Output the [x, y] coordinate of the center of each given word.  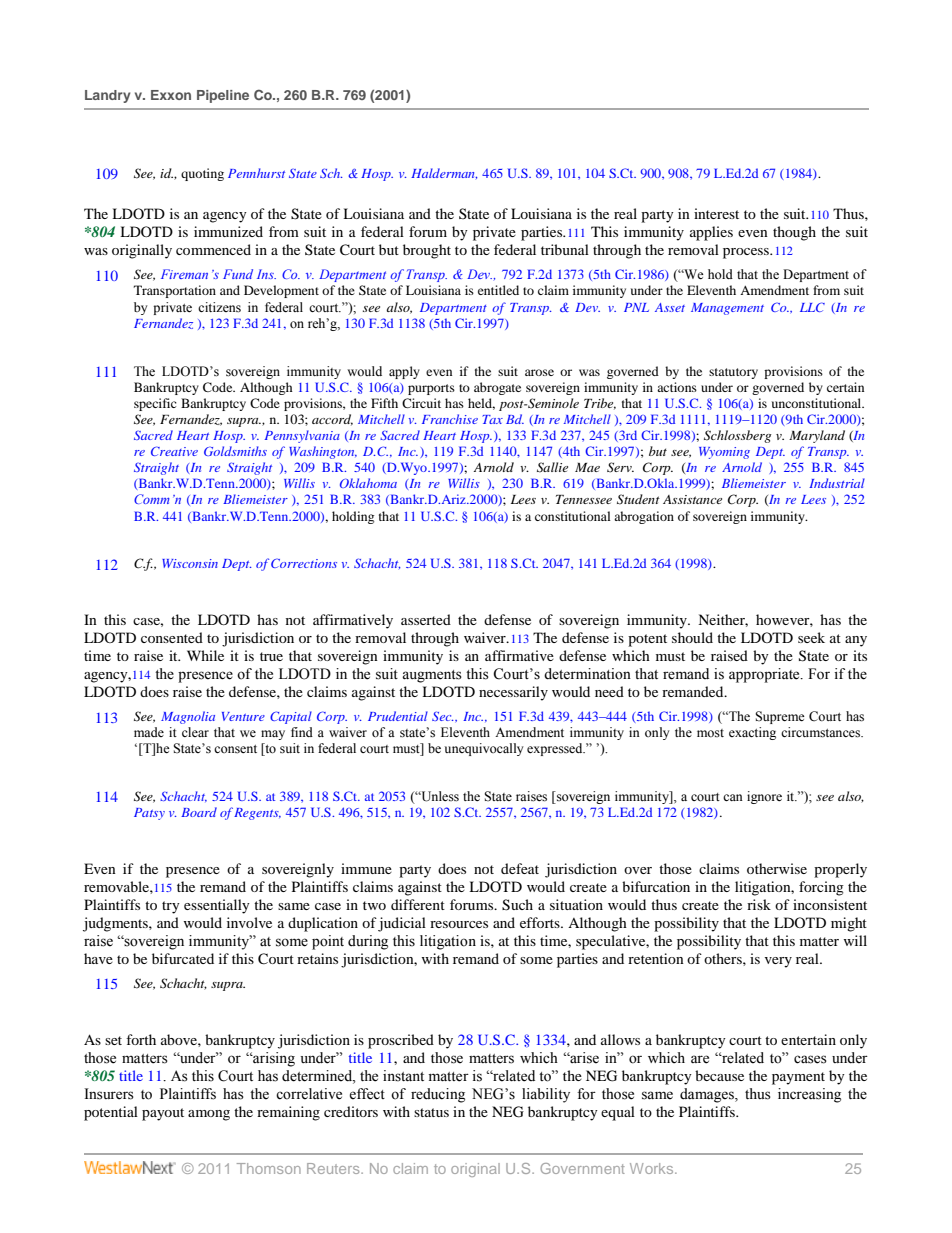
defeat [520, 868]
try [171, 907]
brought [427, 251]
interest [716, 213]
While [205, 655]
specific [155, 404]
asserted [426, 619]
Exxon [171, 95]
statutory [733, 373]
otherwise [777, 868]
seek [811, 637]
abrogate [497, 388]
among [209, 1115]
